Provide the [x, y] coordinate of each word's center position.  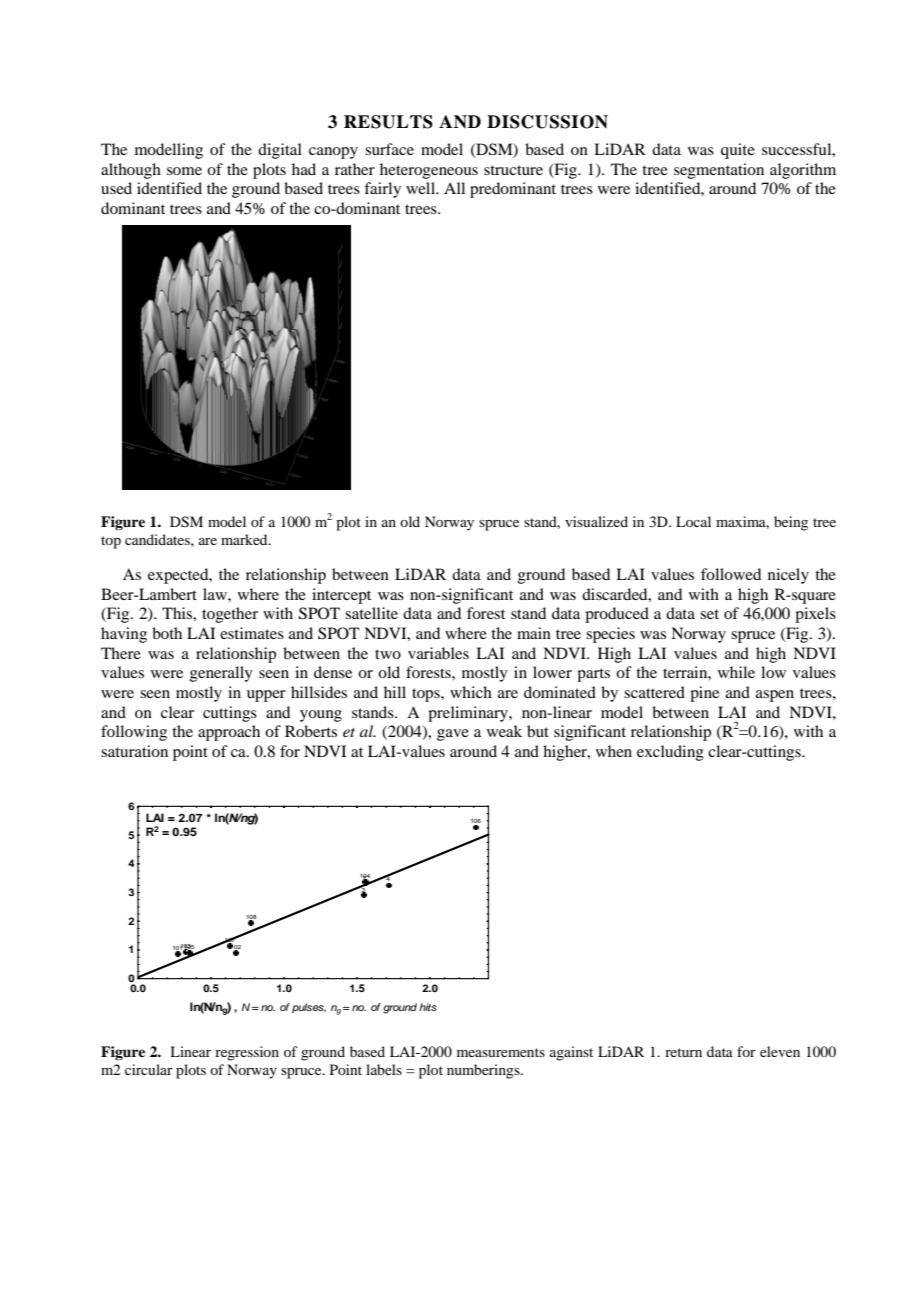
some [184, 171]
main [534, 633]
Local [693, 521]
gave [453, 735]
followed [731, 574]
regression [247, 1053]
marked [245, 539]
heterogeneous [429, 171]
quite [738, 151]
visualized [596, 521]
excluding [670, 753]
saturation [134, 751]
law [216, 594]
